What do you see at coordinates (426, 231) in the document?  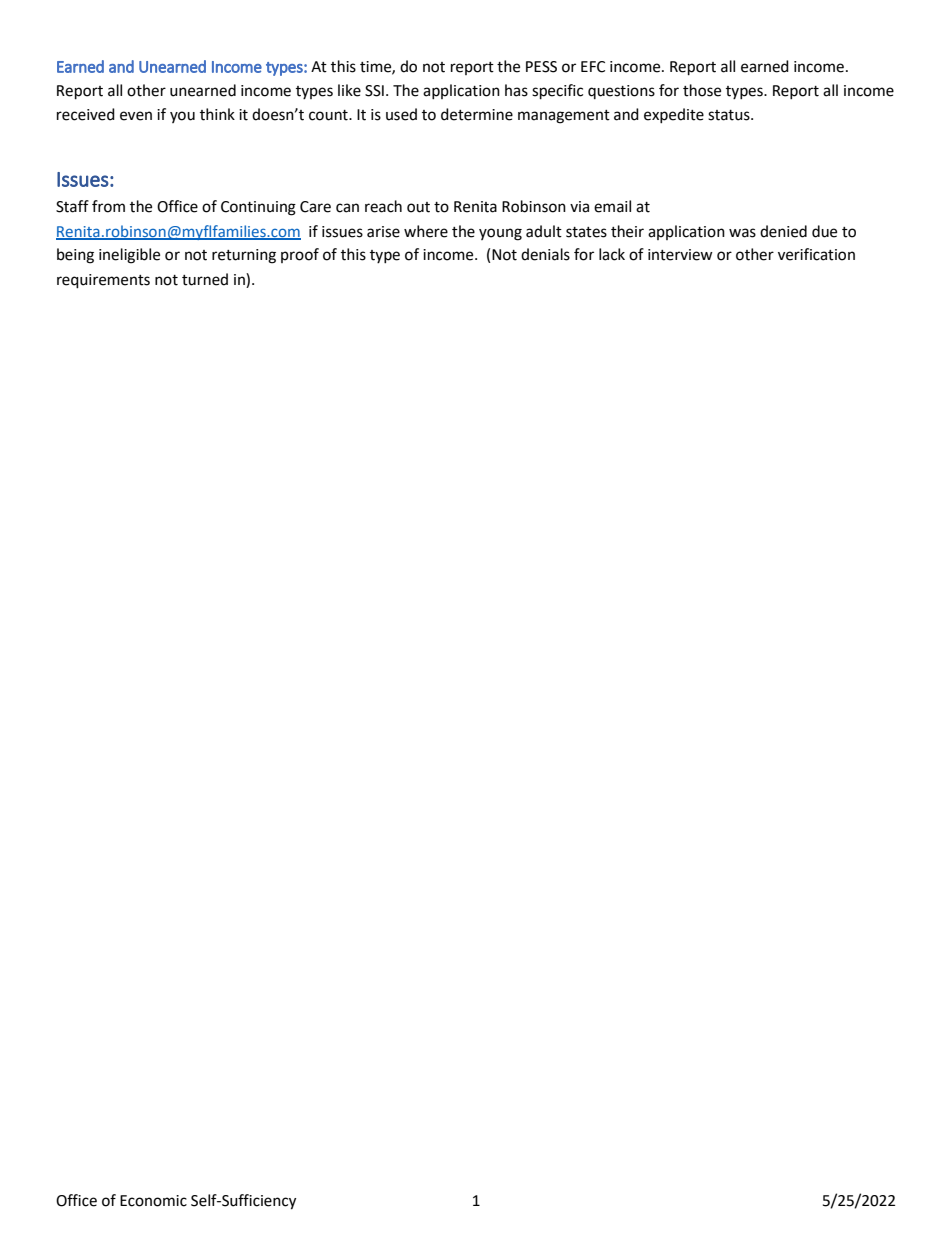 I see `where` at bounding box center [426, 231].
